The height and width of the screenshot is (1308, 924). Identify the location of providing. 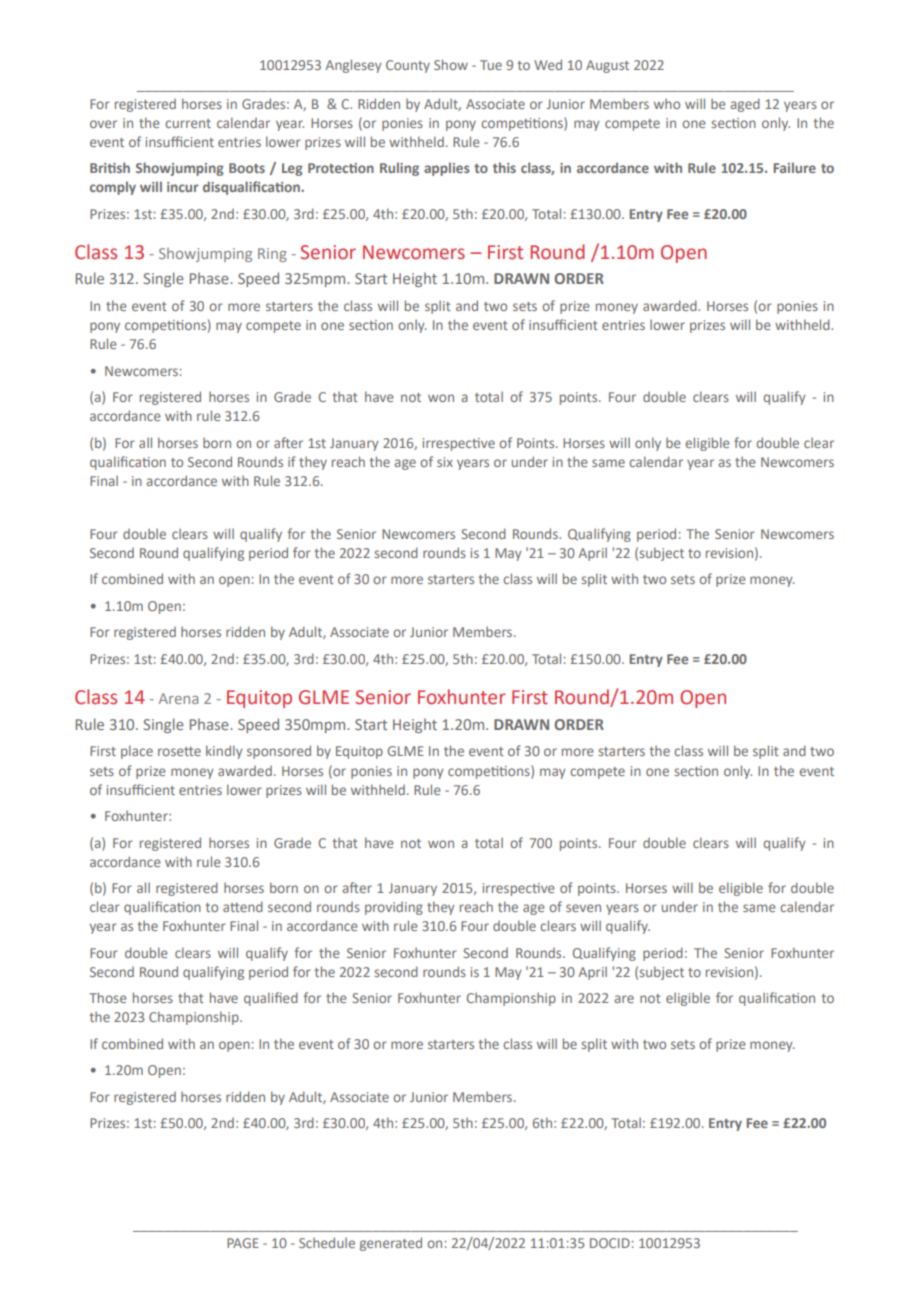
(394, 908).
